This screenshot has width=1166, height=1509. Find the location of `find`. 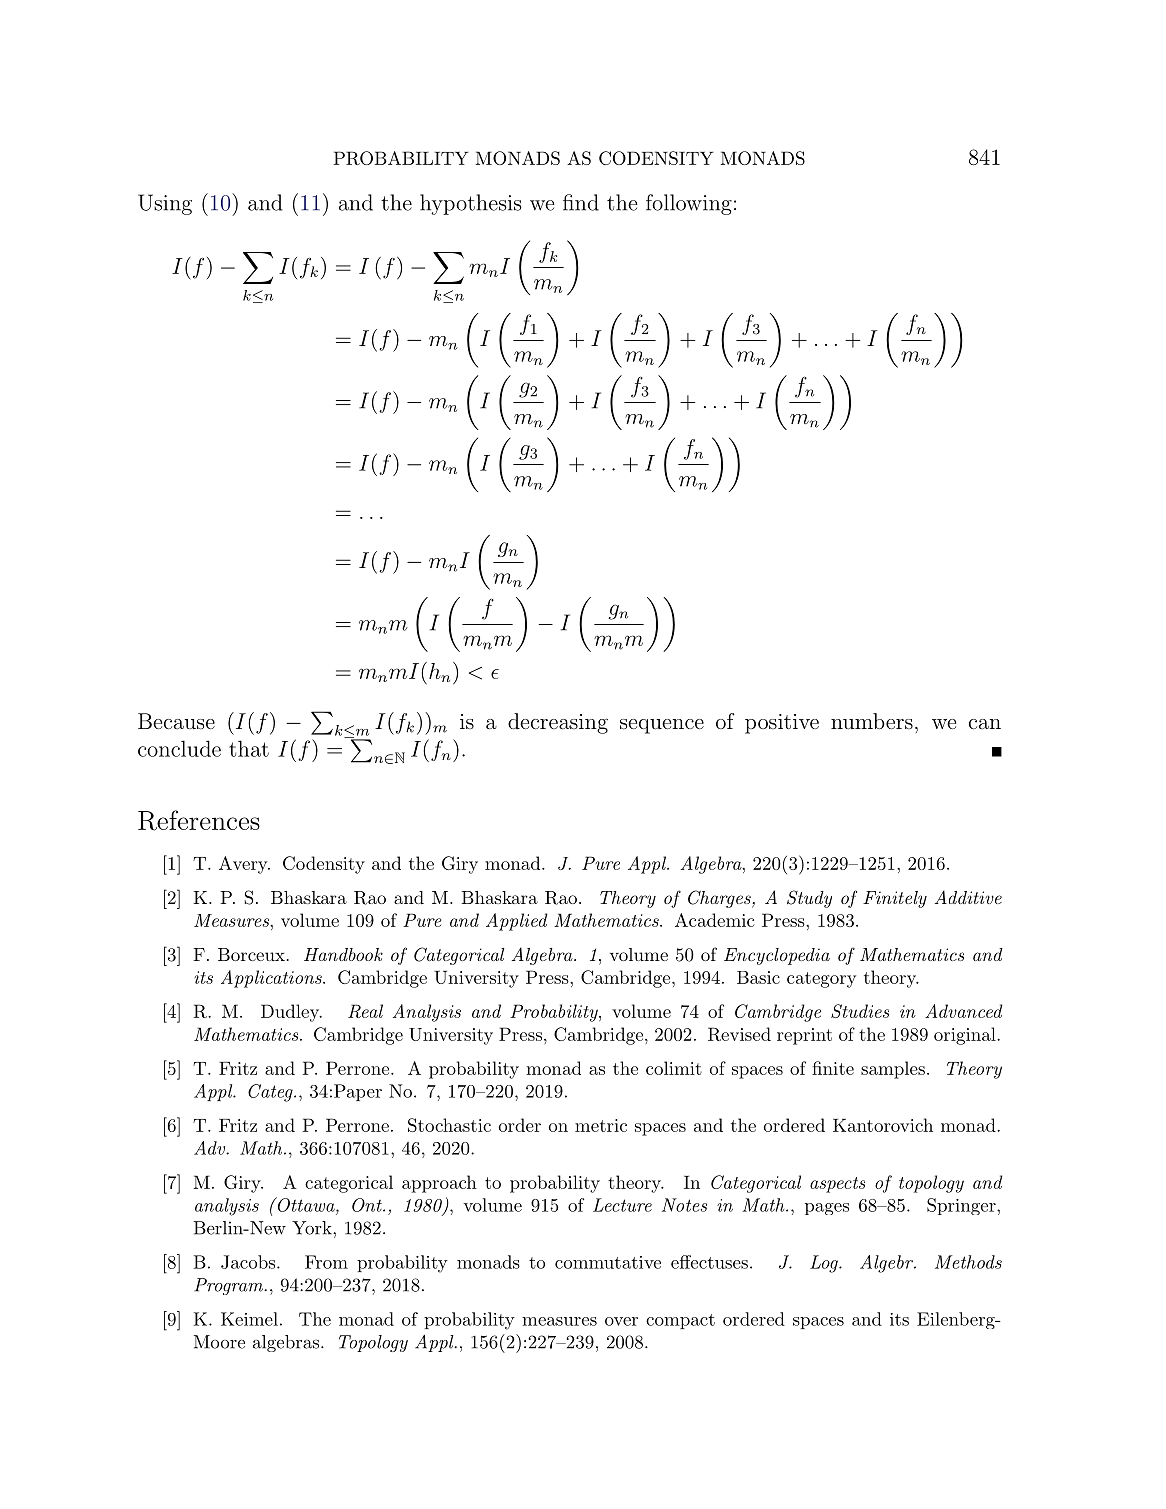

find is located at coordinates (581, 202).
